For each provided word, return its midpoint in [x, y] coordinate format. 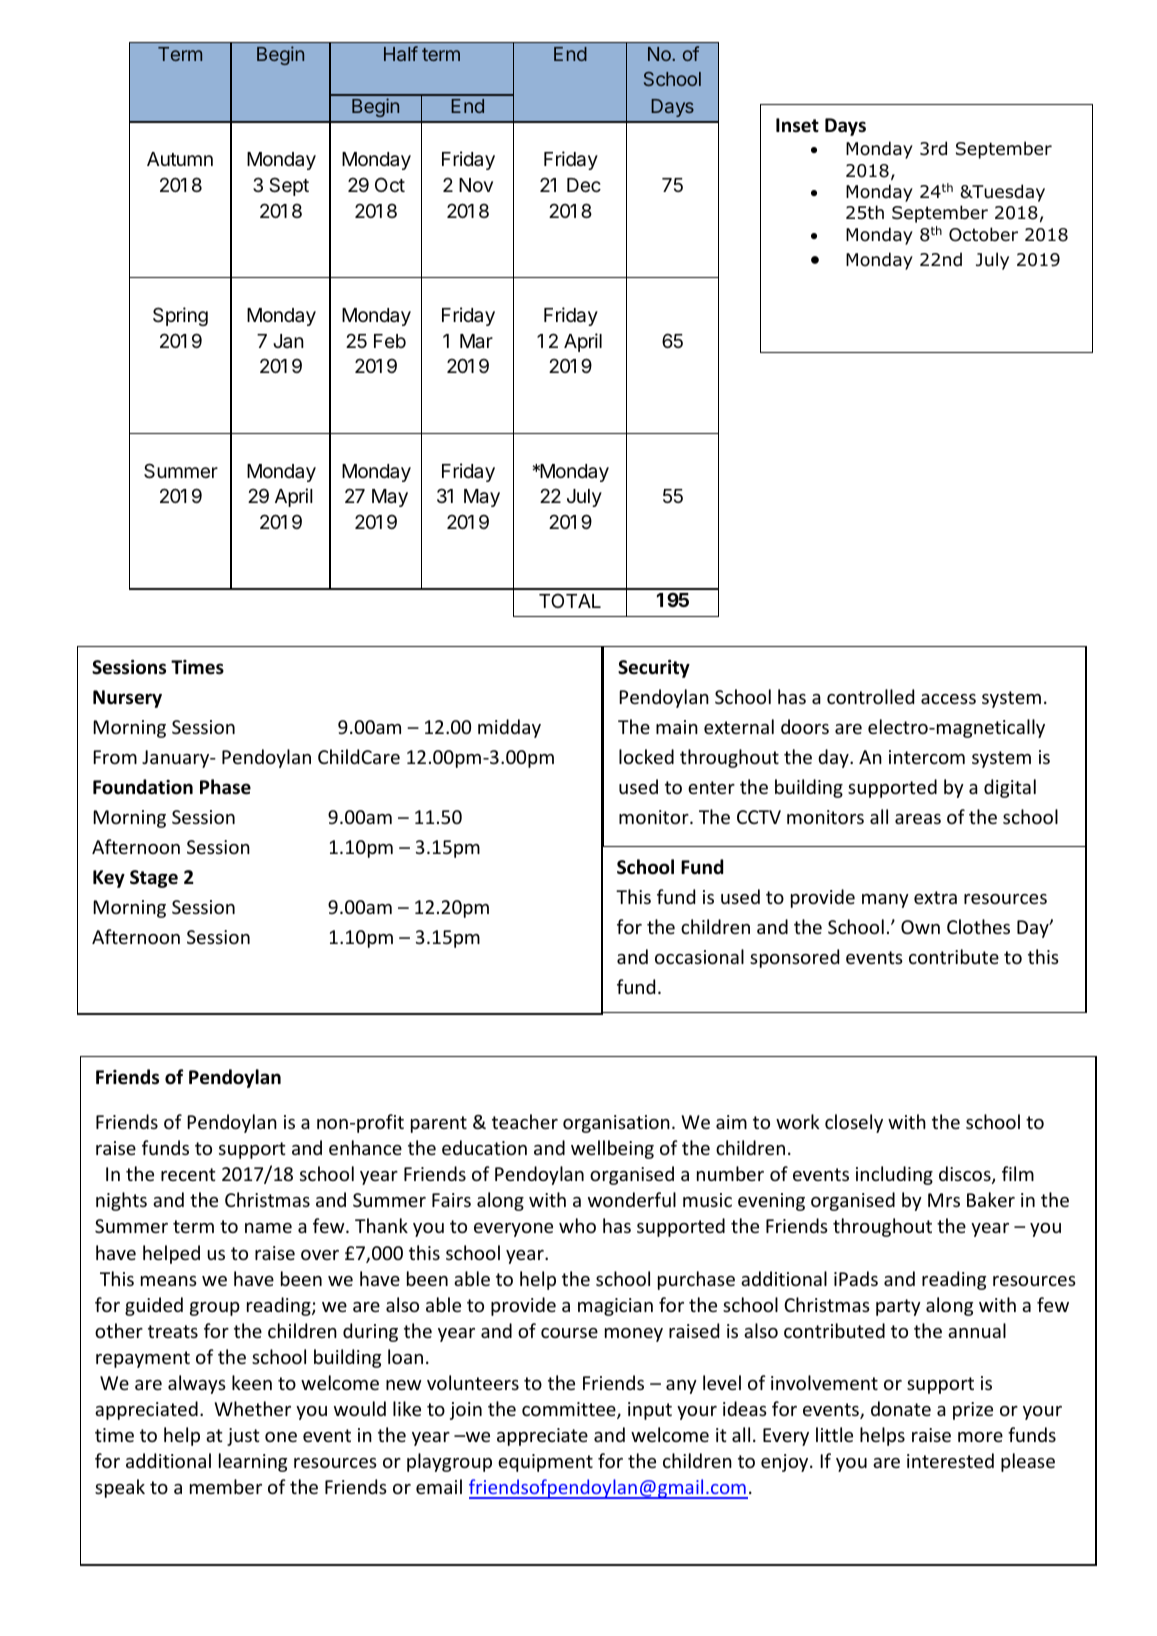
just [243, 1437]
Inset [797, 125]
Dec [584, 185]
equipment [545, 1463]
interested [950, 1460]
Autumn [180, 159]
